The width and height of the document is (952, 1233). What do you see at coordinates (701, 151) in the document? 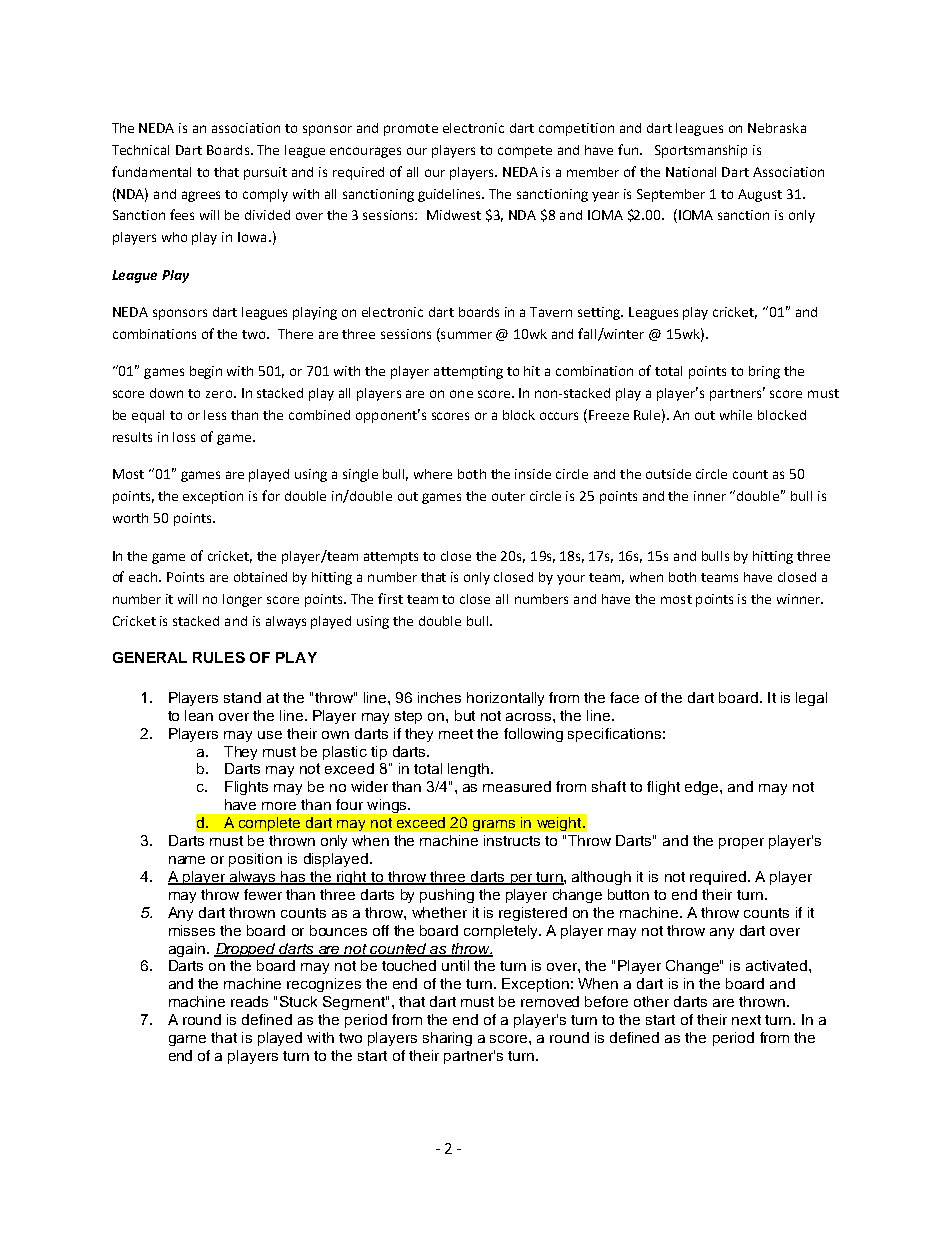
I see `Sportsmanship` at bounding box center [701, 151].
